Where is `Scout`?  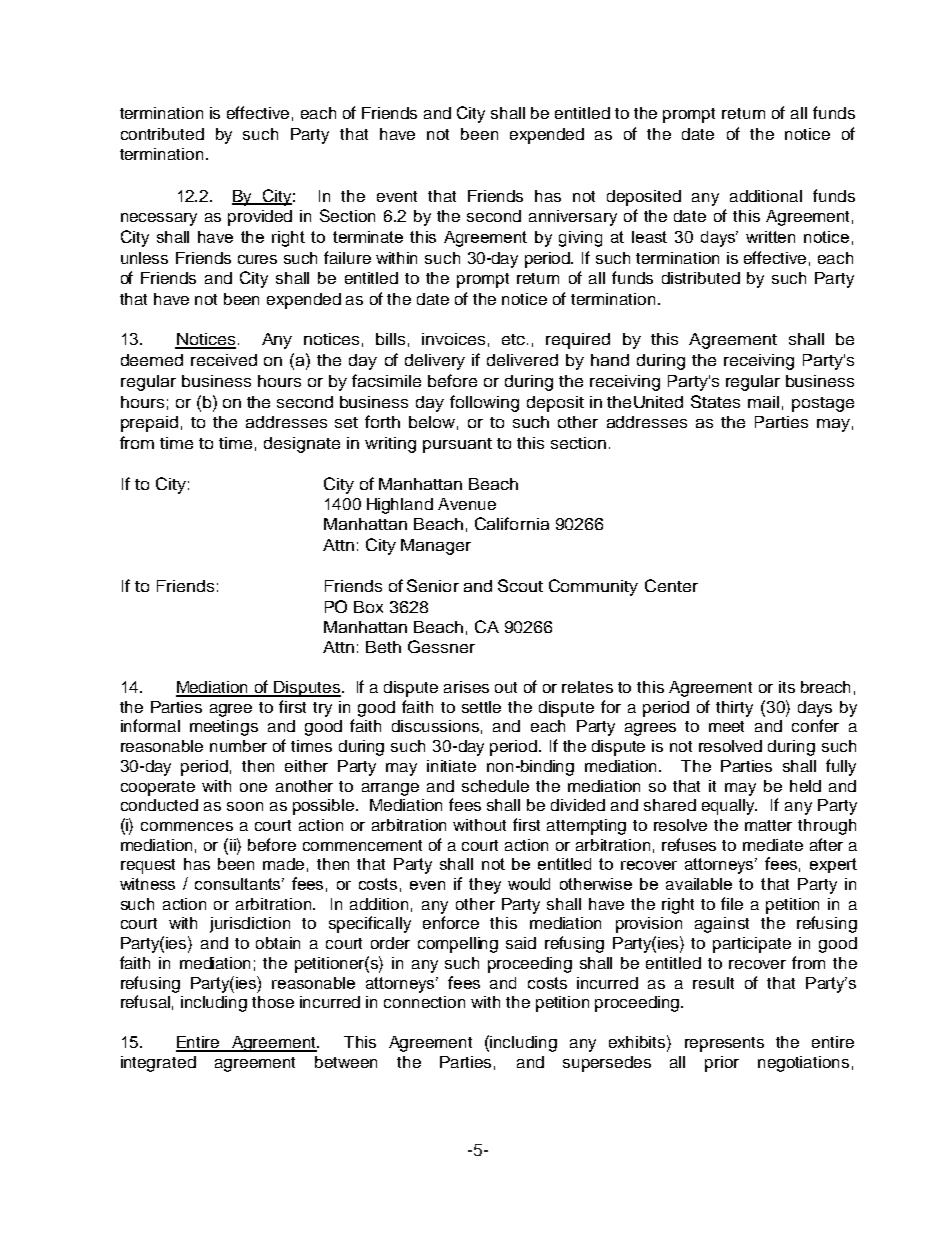
Scout is located at coordinates (520, 585).
